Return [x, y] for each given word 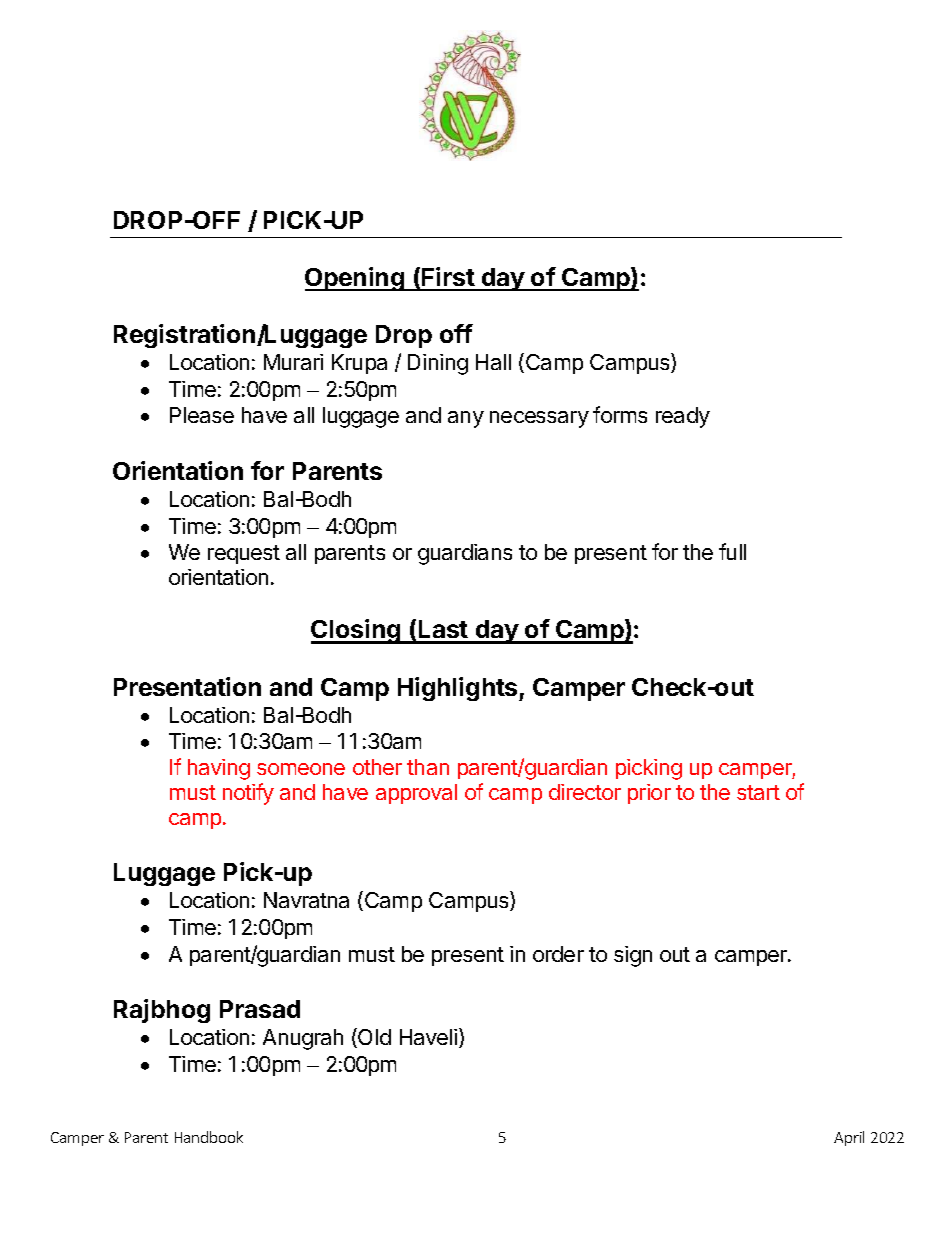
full [732, 551]
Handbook [209, 1137]
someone [301, 769]
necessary [539, 419]
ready [683, 417]
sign [633, 956]
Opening [355, 279]
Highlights [459, 689]
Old [373, 1038]
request [244, 554]
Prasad [260, 1009]
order [558, 954]
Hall [493, 362]
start [758, 792]
